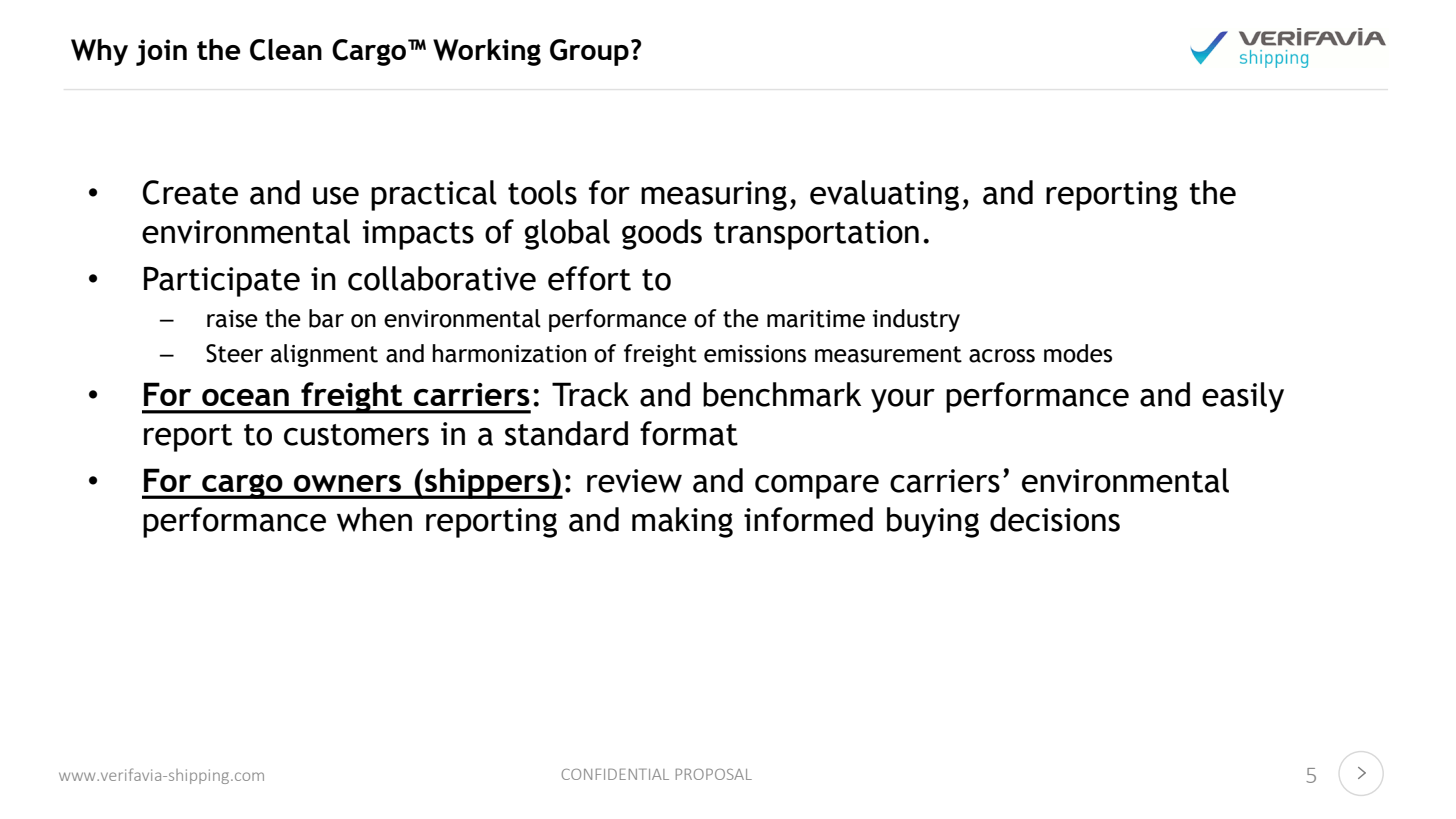 Image resolution: width=1456 pixels, height=819 pixels. I want to click on buying, so click(933, 522).
